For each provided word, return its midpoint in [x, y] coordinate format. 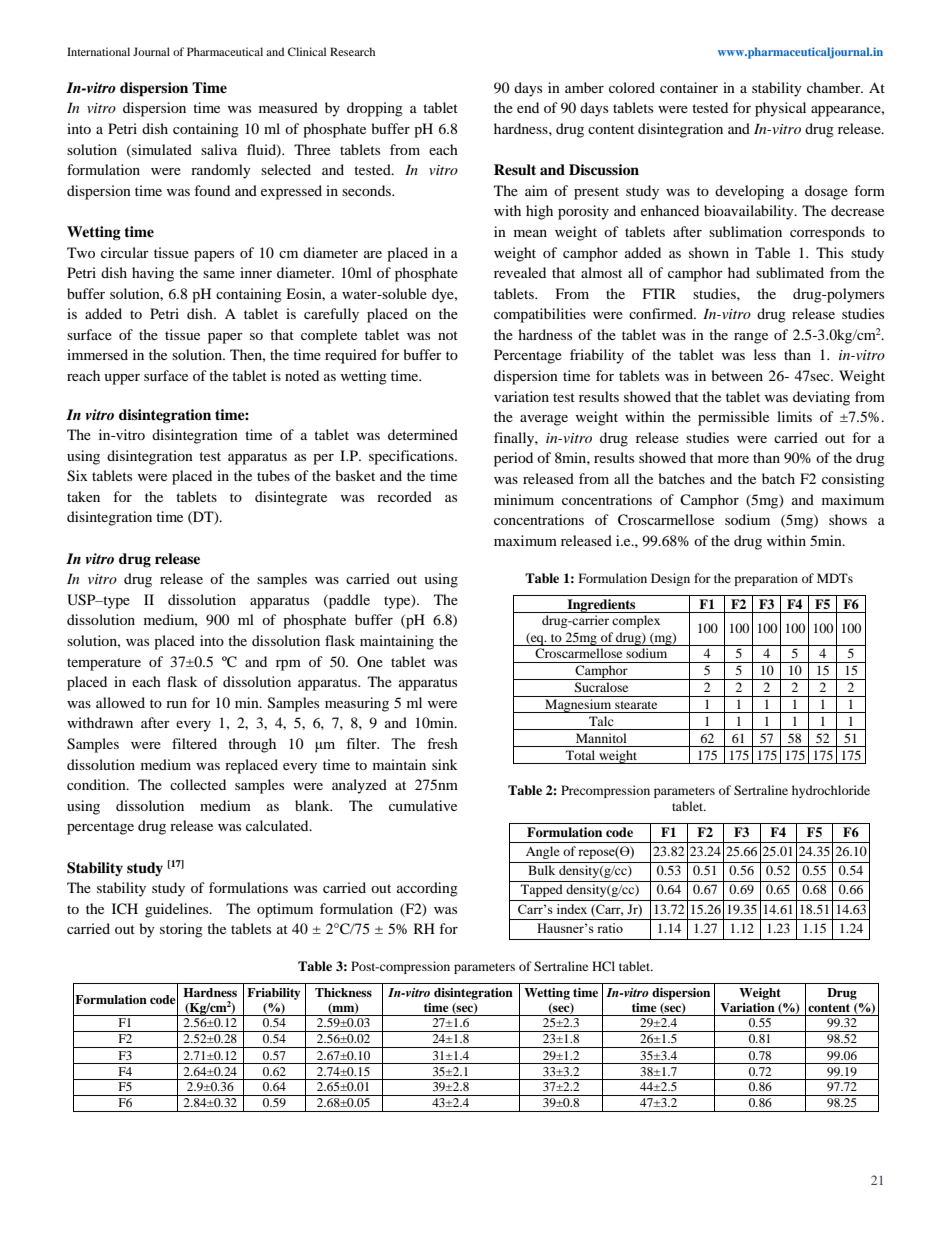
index [572, 909]
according [427, 889]
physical [780, 109]
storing [181, 930]
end [528, 107]
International [98, 51]
